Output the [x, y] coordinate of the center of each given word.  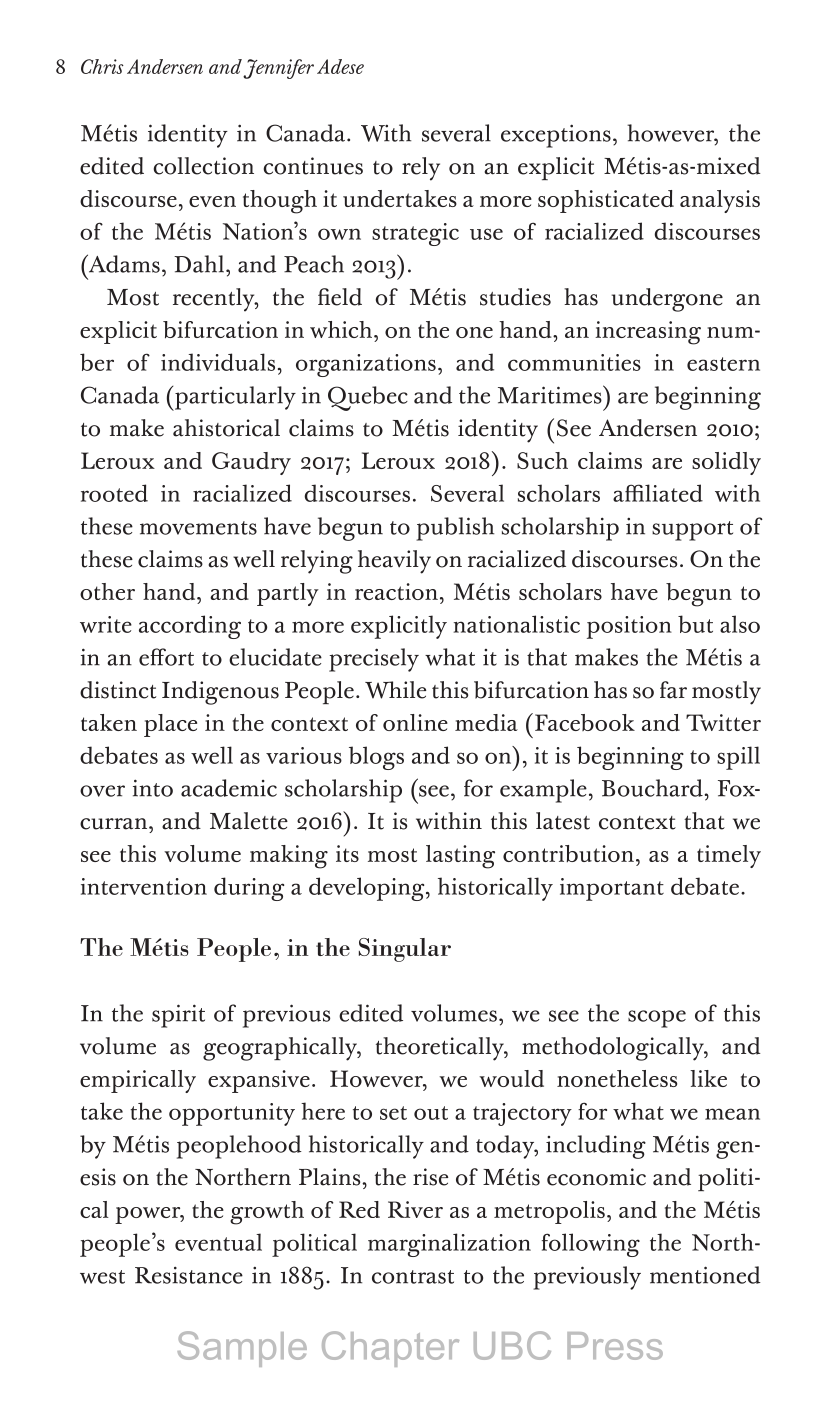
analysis [720, 201]
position [629, 627]
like [708, 1078]
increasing [648, 333]
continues [313, 166]
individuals [218, 362]
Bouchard [652, 788]
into [153, 788]
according [190, 627]
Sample [242, 1349]
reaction [396, 591]
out [431, 1113]
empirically [138, 1081]
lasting [460, 857]
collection [203, 166]
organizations [366, 365]
